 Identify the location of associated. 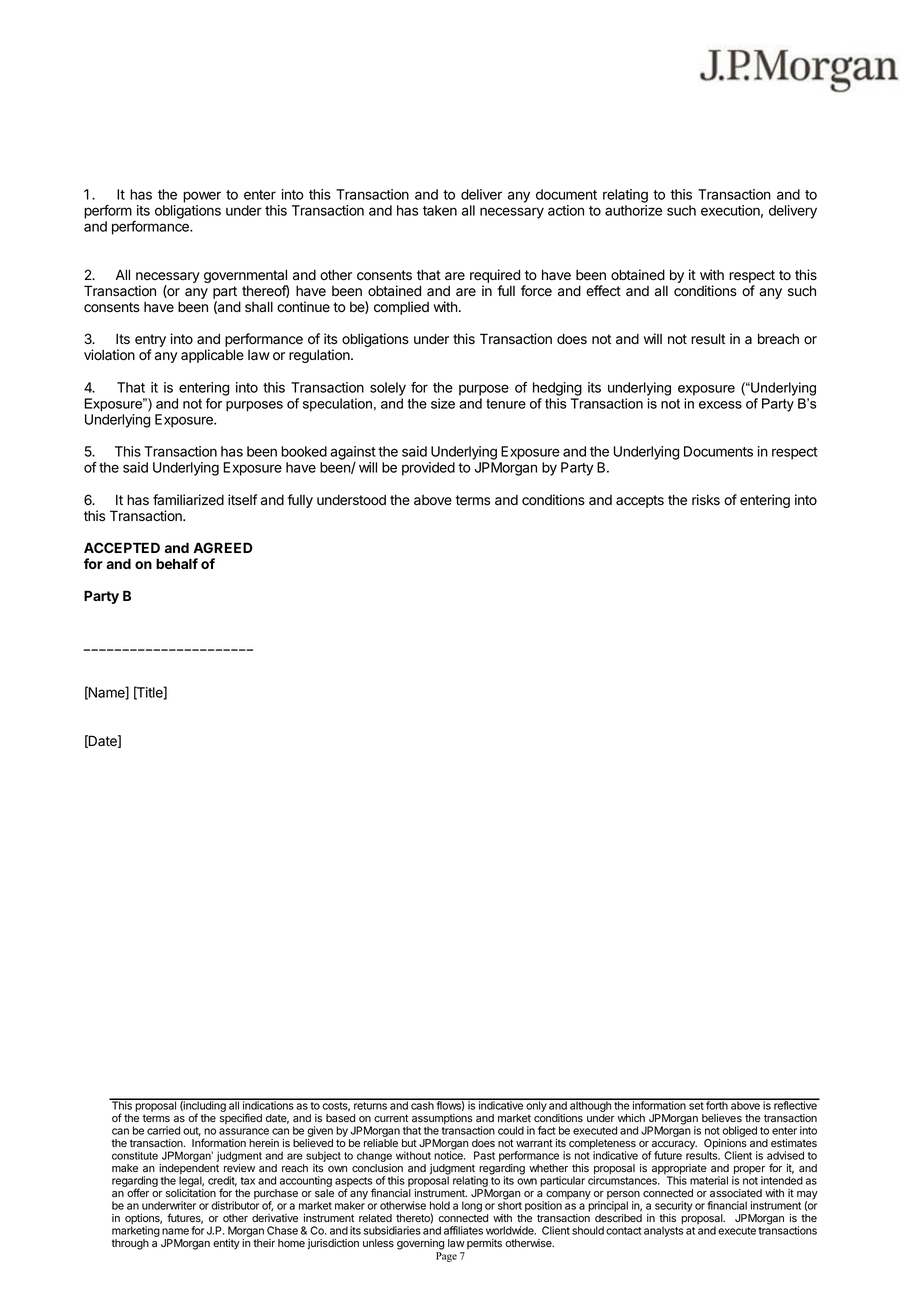
(736, 1193).
